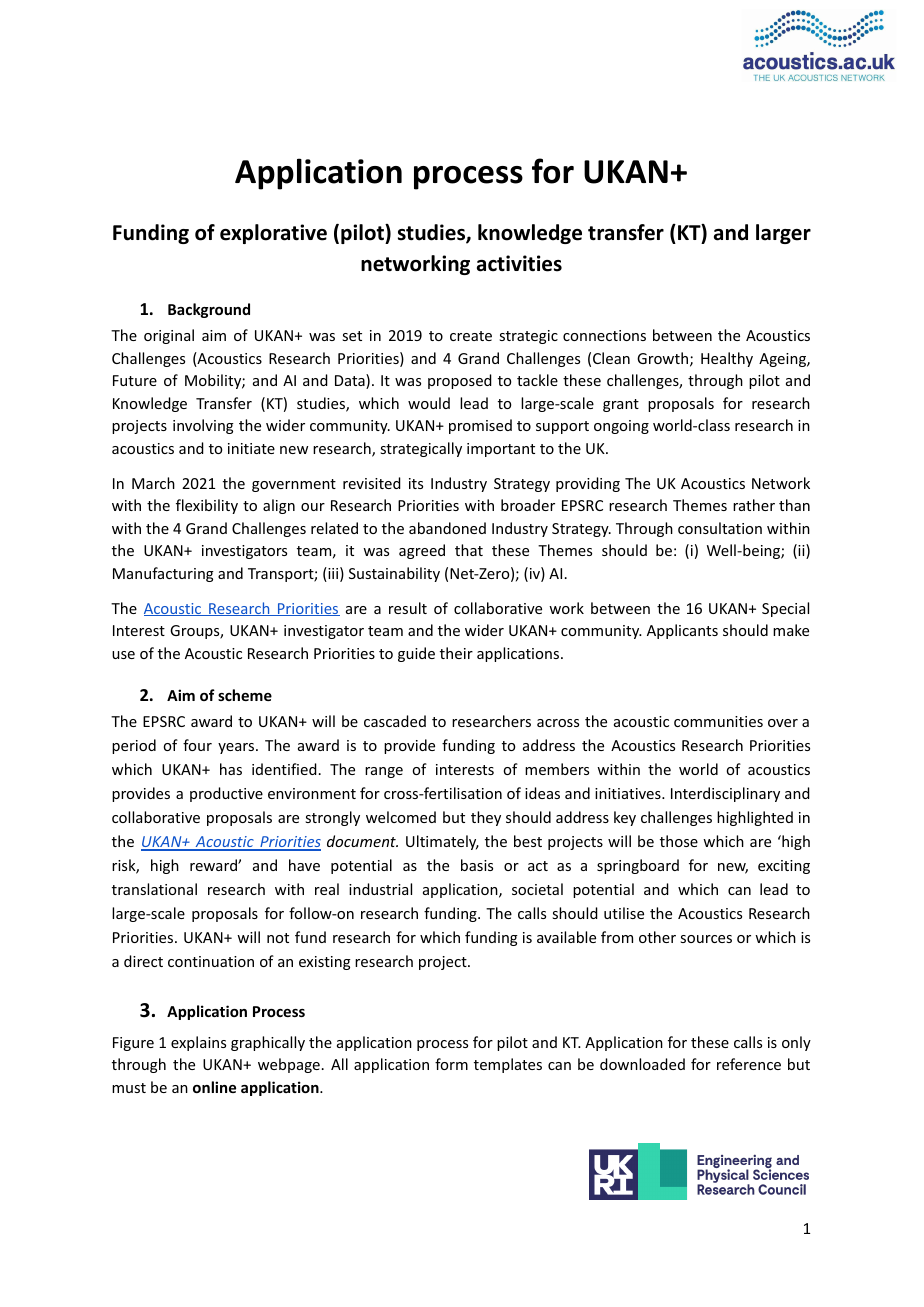 This screenshot has width=924, height=1307. Describe the element at coordinates (273, 234) in the screenshot. I see `explorative` at that location.
